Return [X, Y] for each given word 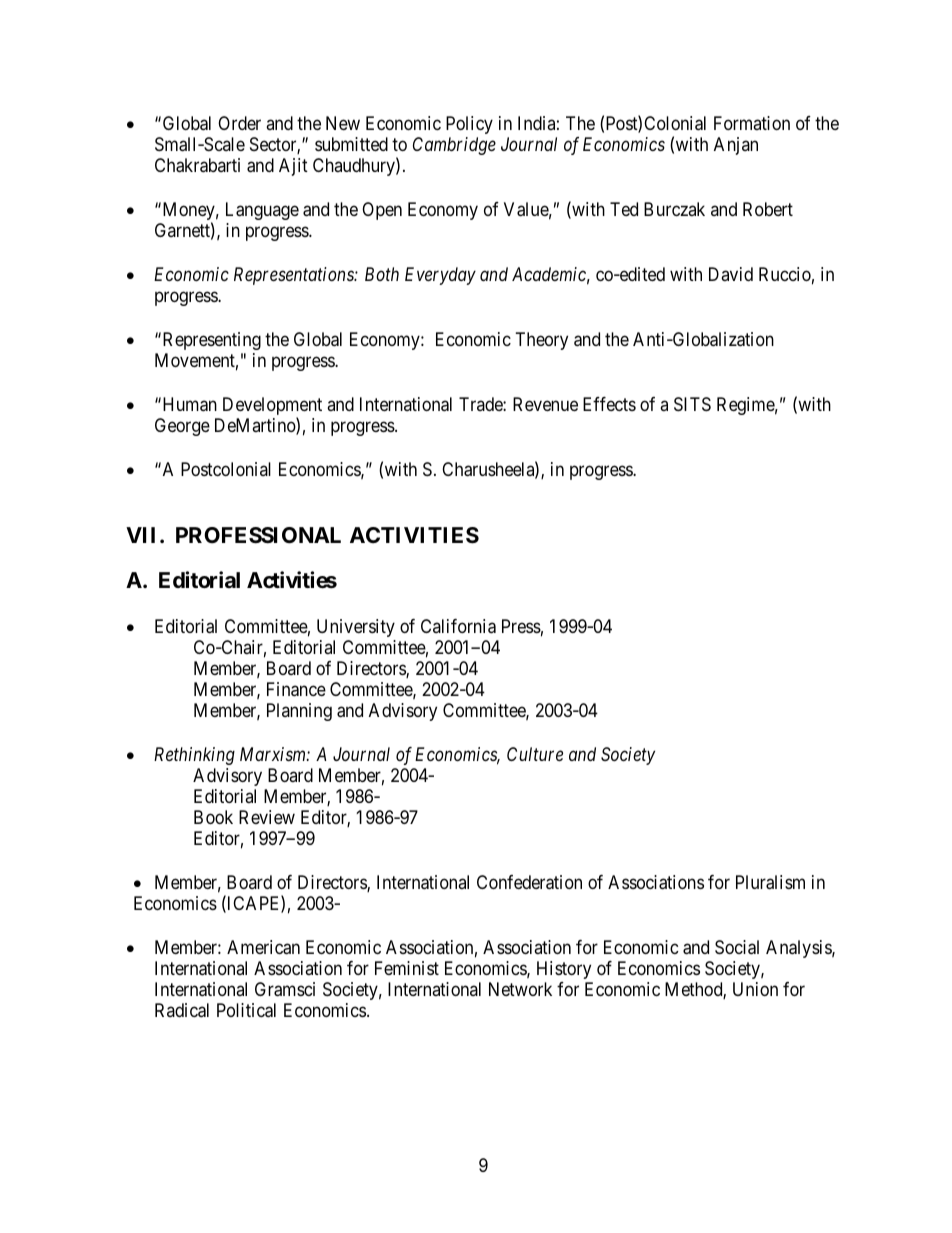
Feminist [407, 968]
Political [246, 1010]
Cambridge [454, 146]
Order [239, 123]
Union [755, 989]
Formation [752, 123]
